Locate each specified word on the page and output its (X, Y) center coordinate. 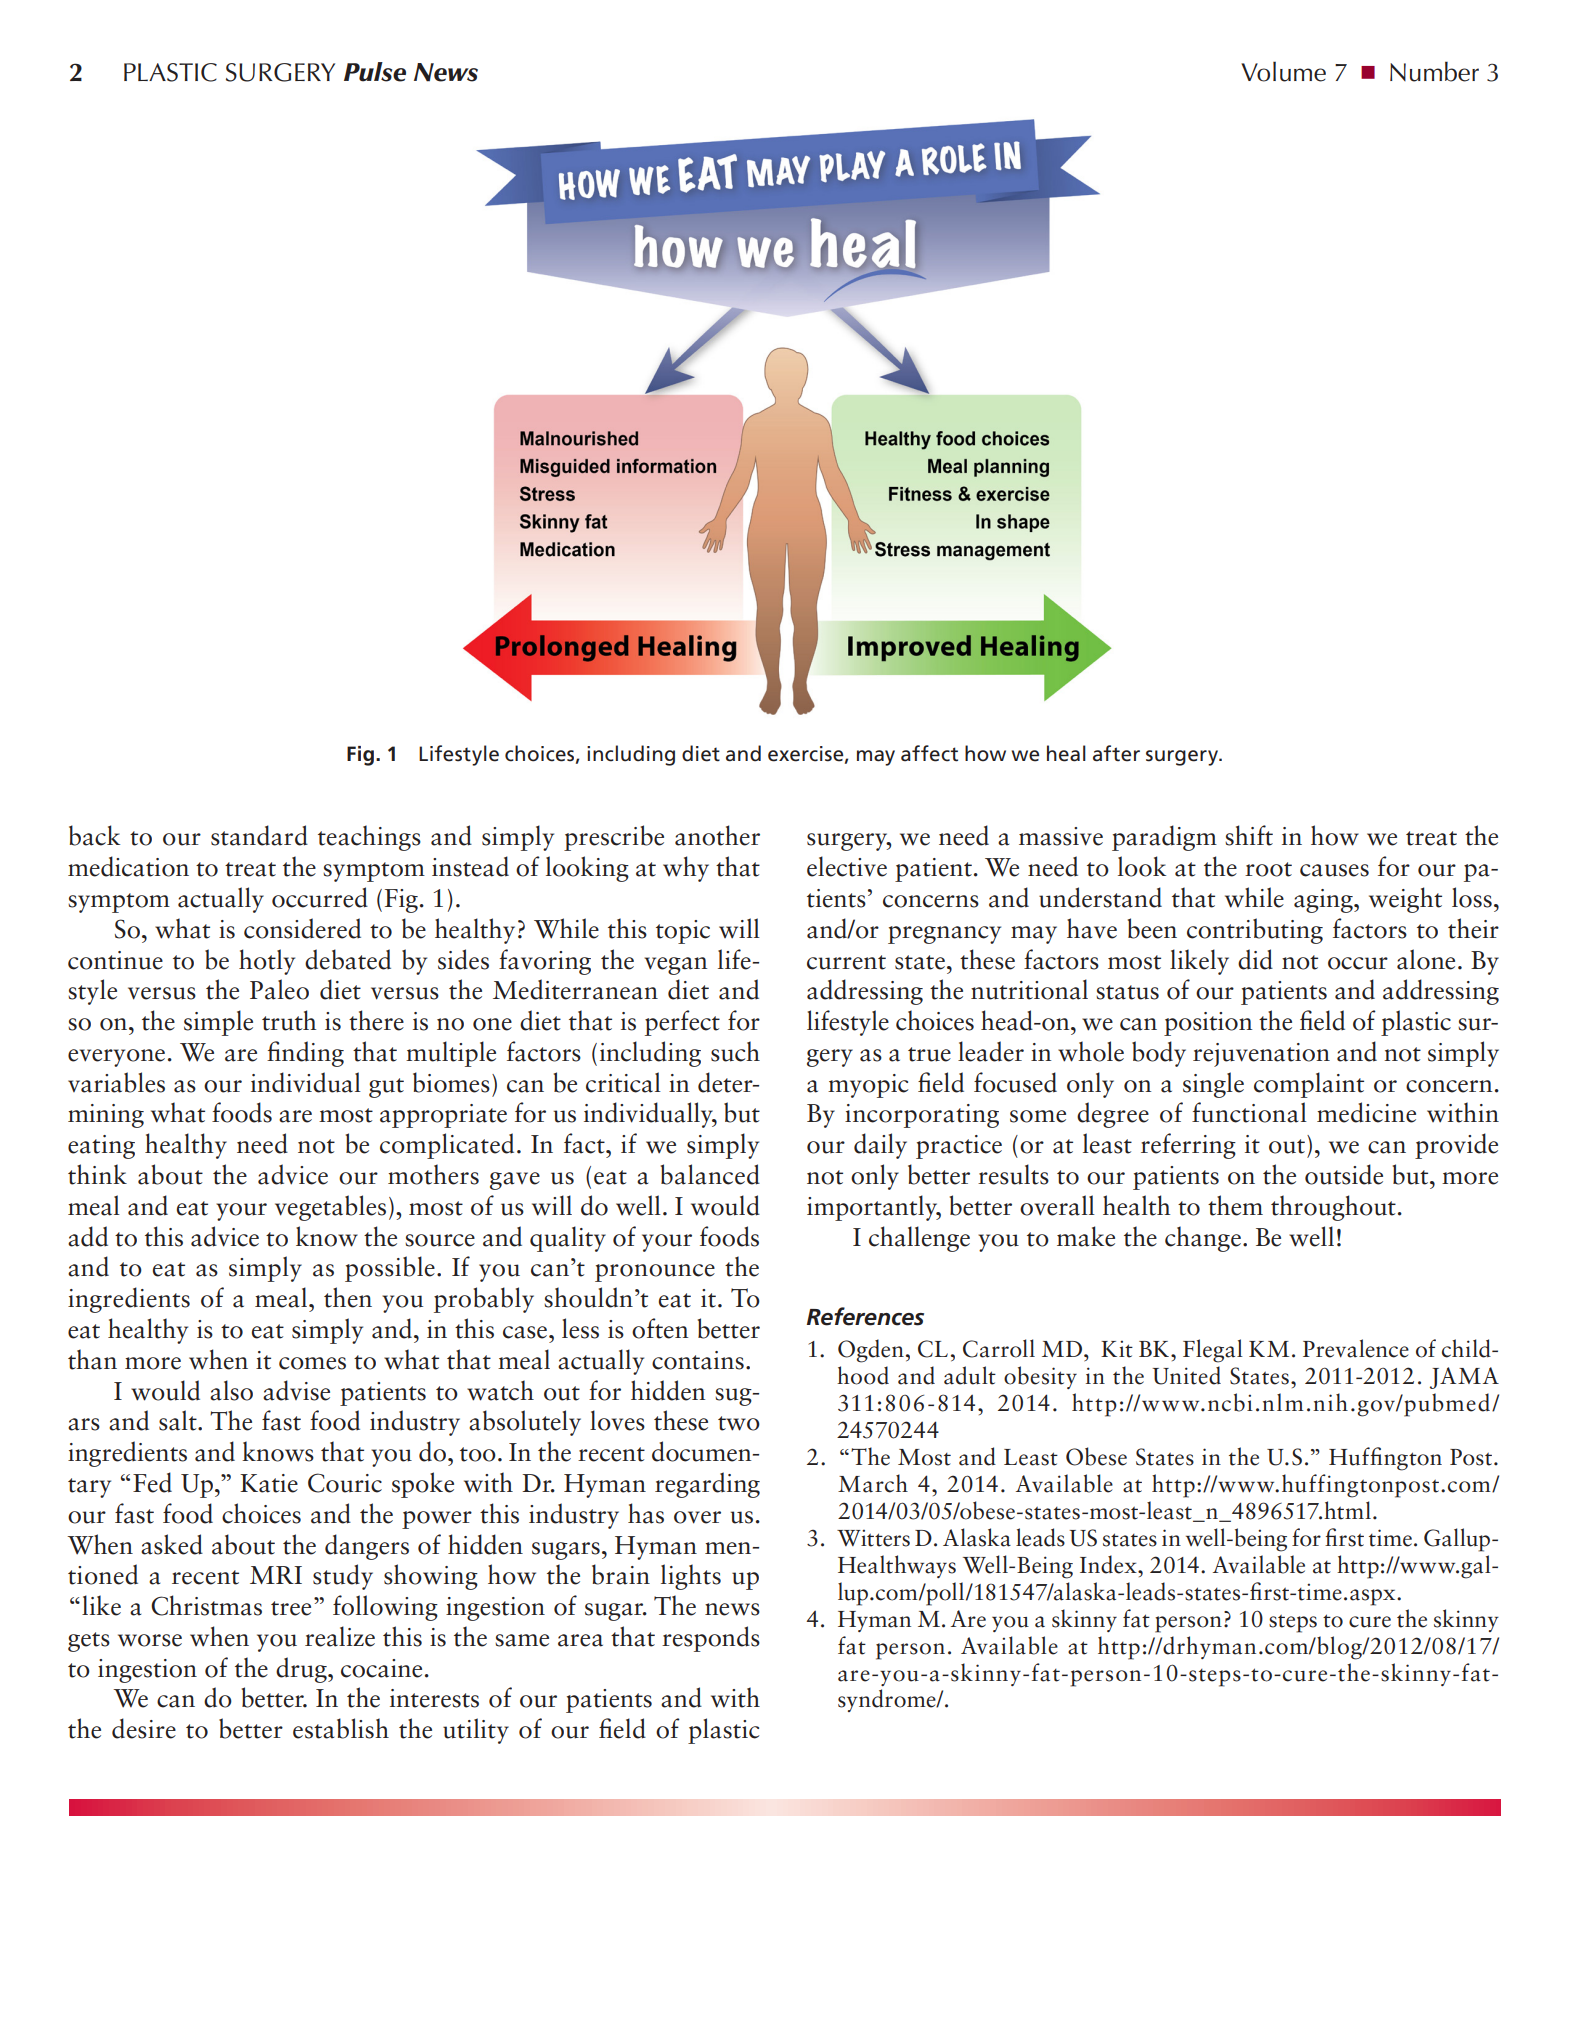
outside (1344, 1174)
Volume (1283, 71)
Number (1434, 71)
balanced (710, 1174)
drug (302, 1670)
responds (711, 1639)
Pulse (375, 72)
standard (259, 835)
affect (929, 753)
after (1116, 753)
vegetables (330, 1208)
